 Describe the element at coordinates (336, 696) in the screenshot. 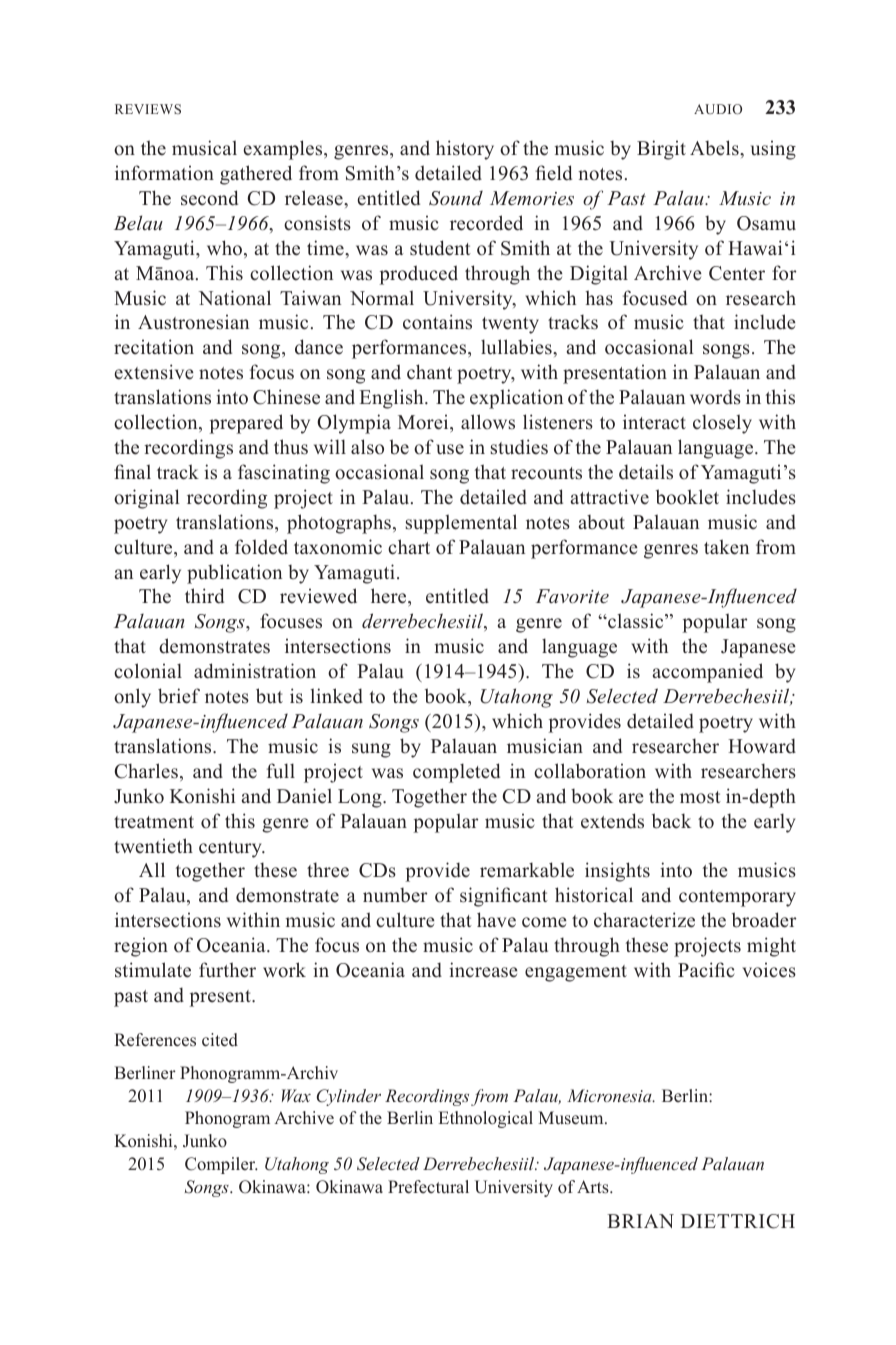

I see `linked` at that location.
